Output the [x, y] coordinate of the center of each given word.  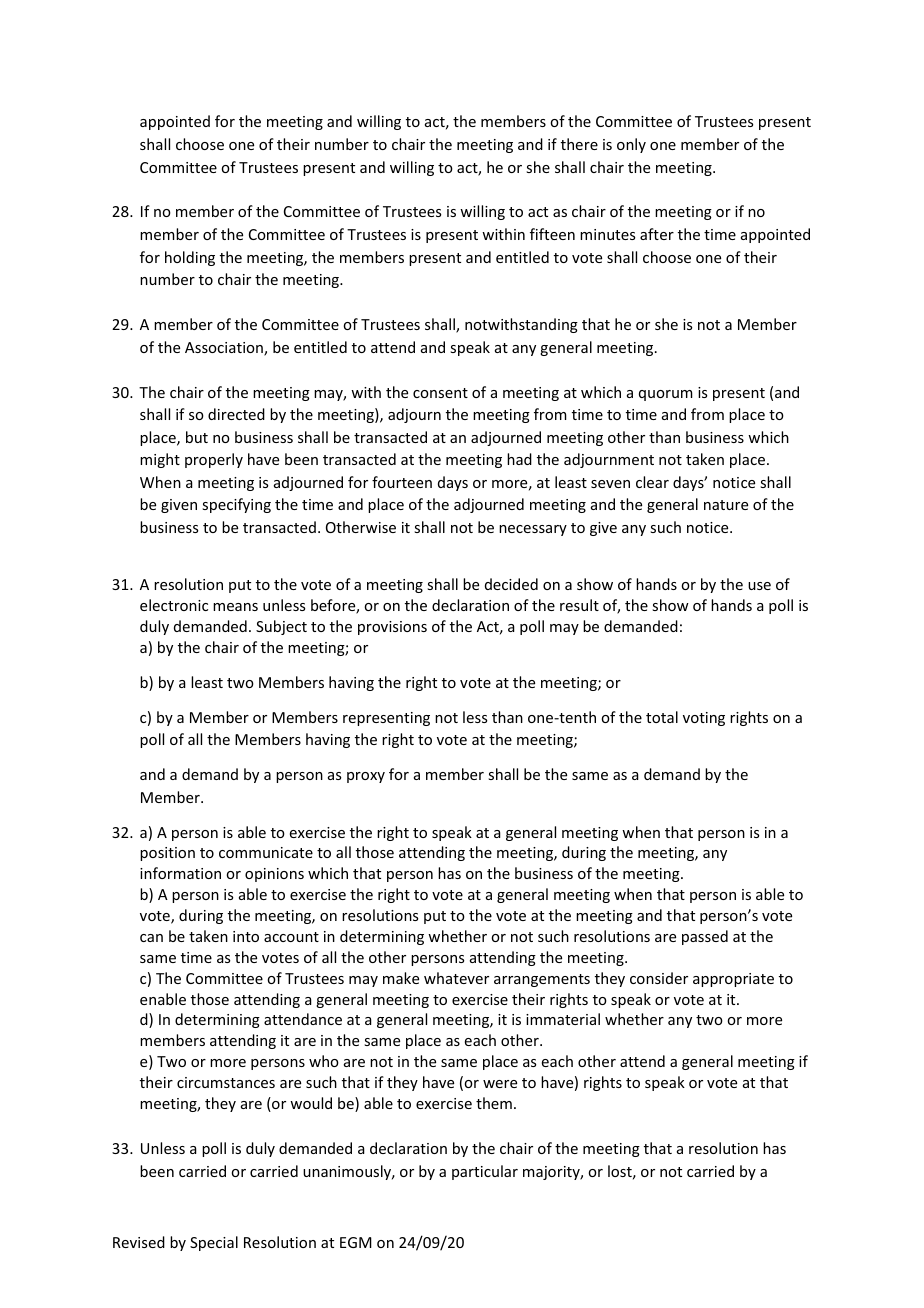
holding [190, 258]
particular [485, 1172]
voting [704, 719]
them [494, 1103]
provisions [392, 628]
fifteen [552, 234]
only [631, 145]
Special [214, 1243]
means [235, 607]
